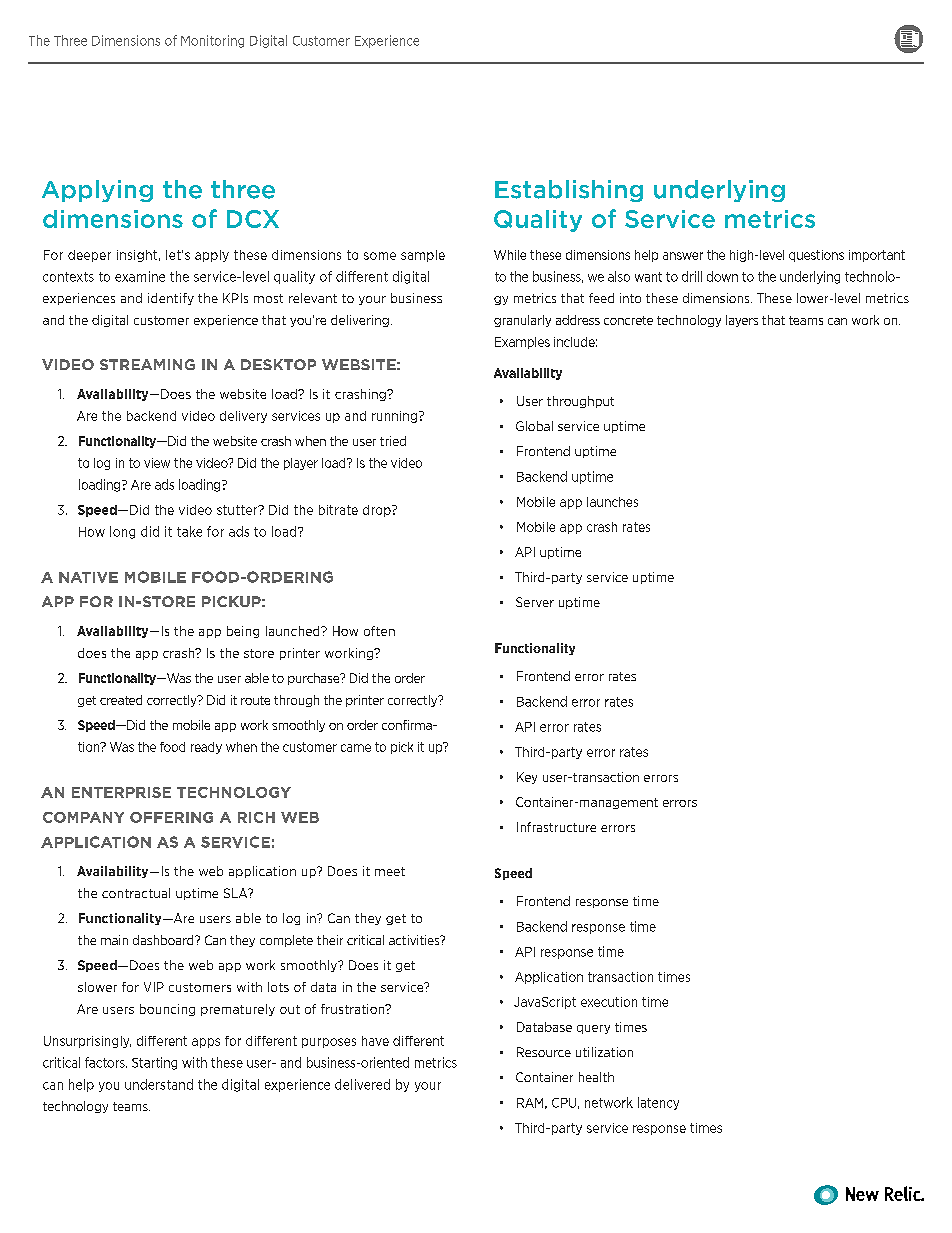  What do you see at coordinates (535, 602) in the page?
I see `Server` at bounding box center [535, 602].
